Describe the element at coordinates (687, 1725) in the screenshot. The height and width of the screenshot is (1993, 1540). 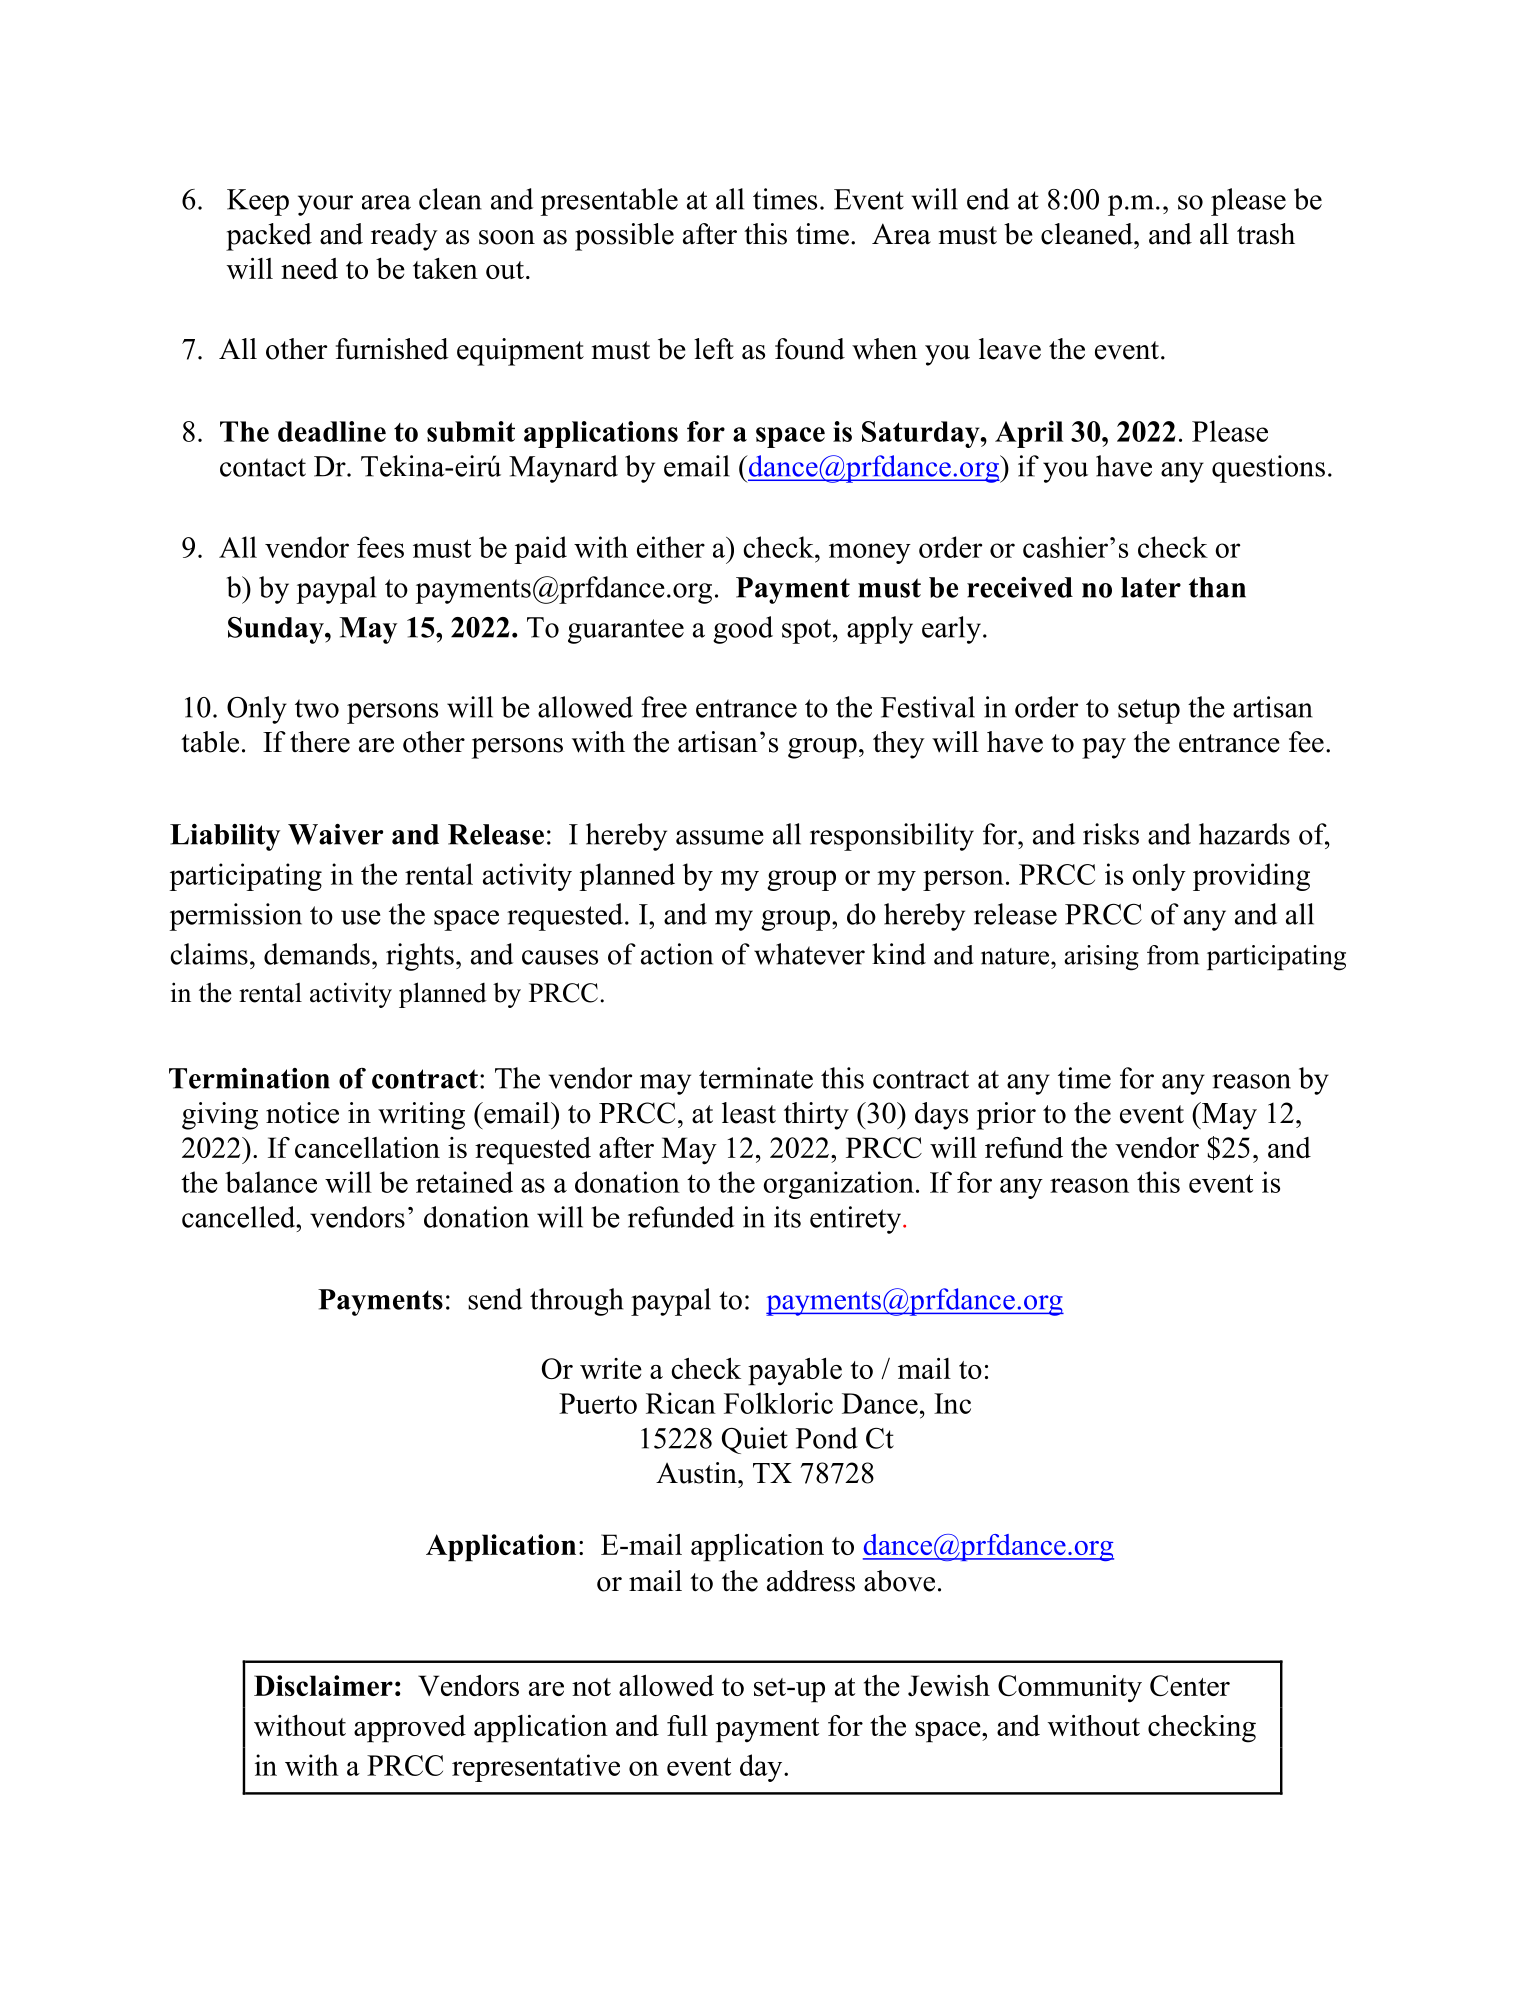
I see `full` at that location.
